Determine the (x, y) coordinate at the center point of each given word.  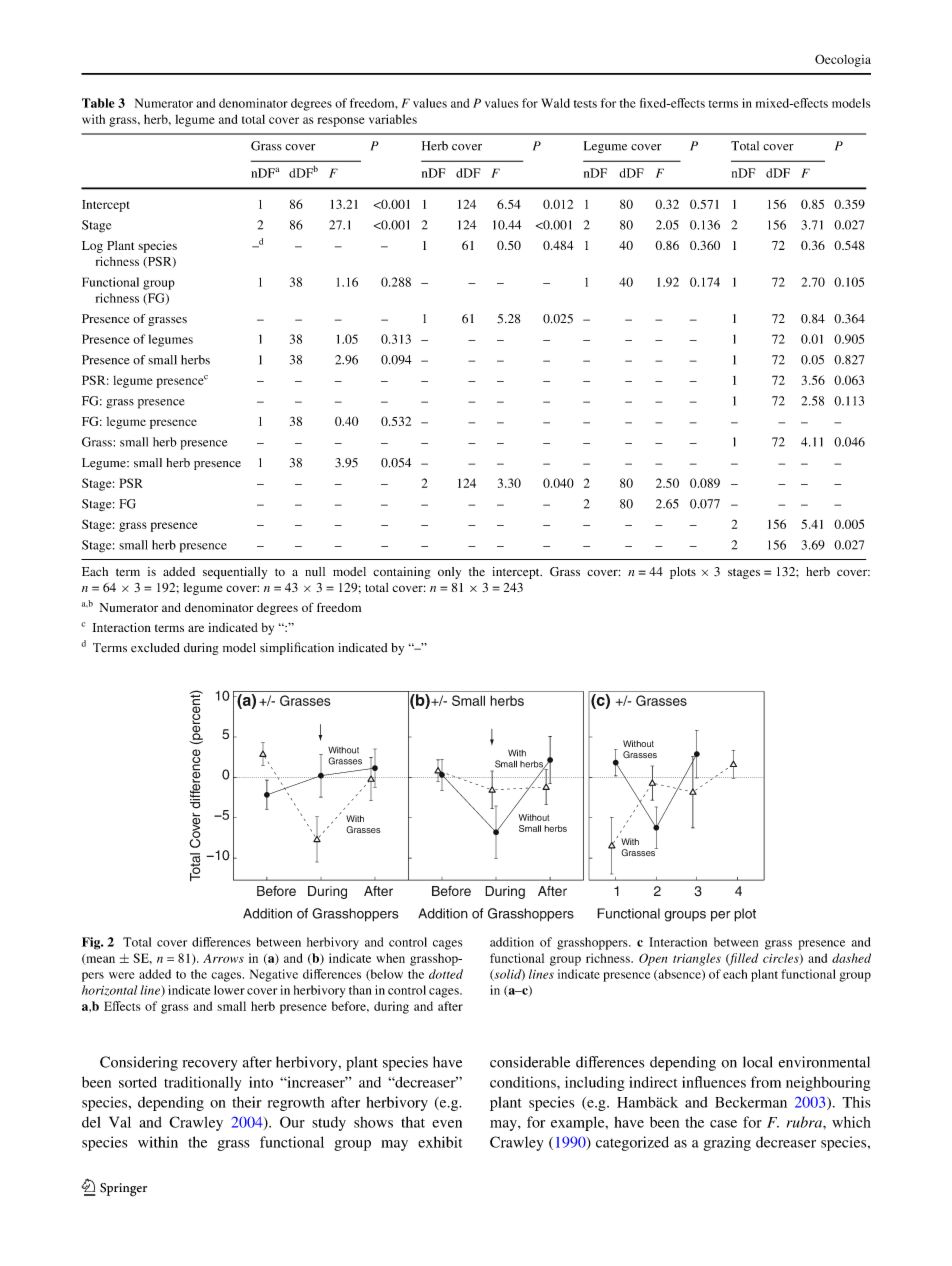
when (390, 958)
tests (585, 104)
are (196, 628)
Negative (274, 975)
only (449, 573)
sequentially (235, 573)
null (315, 571)
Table (98, 103)
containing (402, 573)
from (766, 1082)
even (447, 1124)
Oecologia (843, 60)
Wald (555, 103)
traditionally (202, 1083)
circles (782, 959)
